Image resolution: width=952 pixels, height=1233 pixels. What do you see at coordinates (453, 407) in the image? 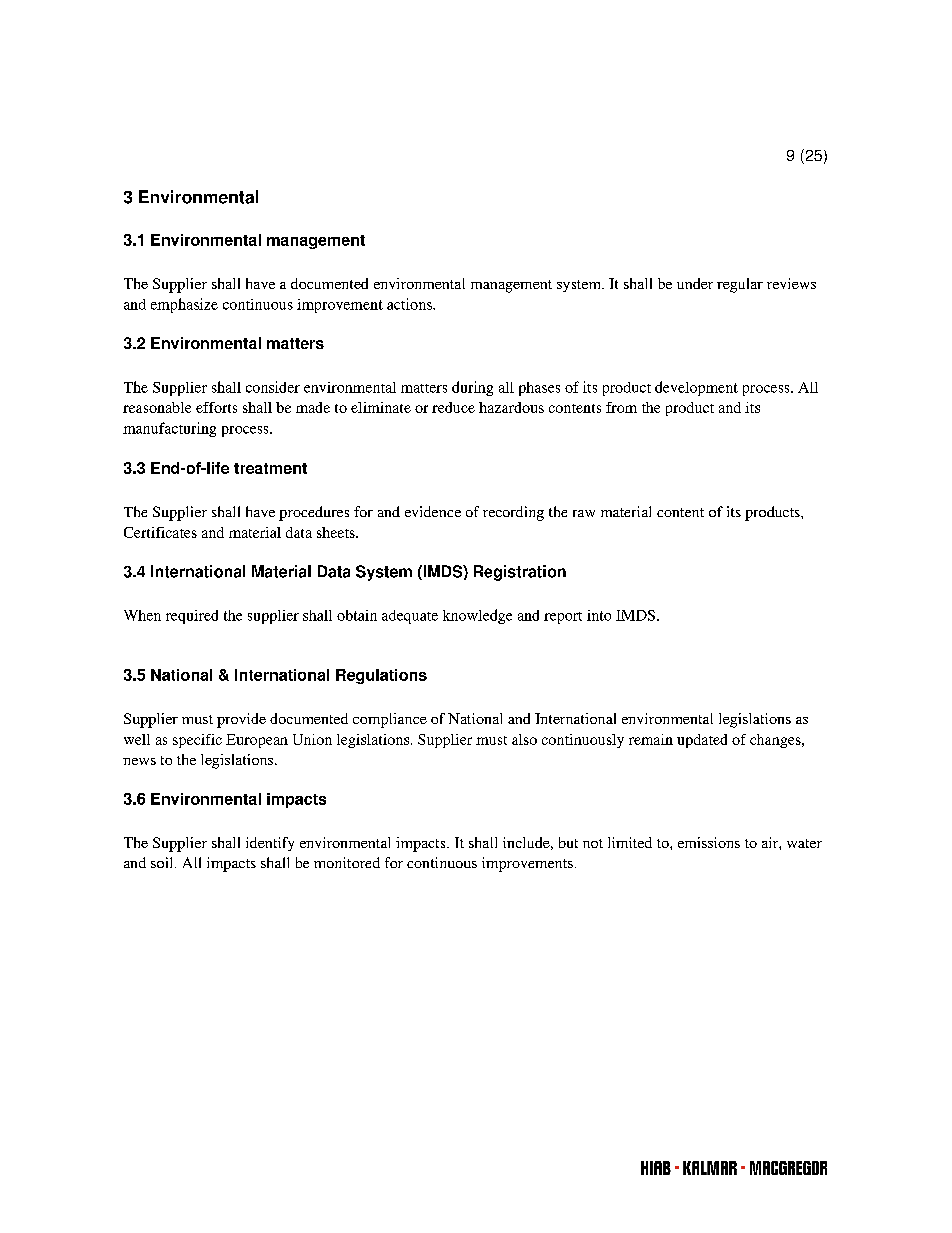
I see `reduce` at bounding box center [453, 407].
